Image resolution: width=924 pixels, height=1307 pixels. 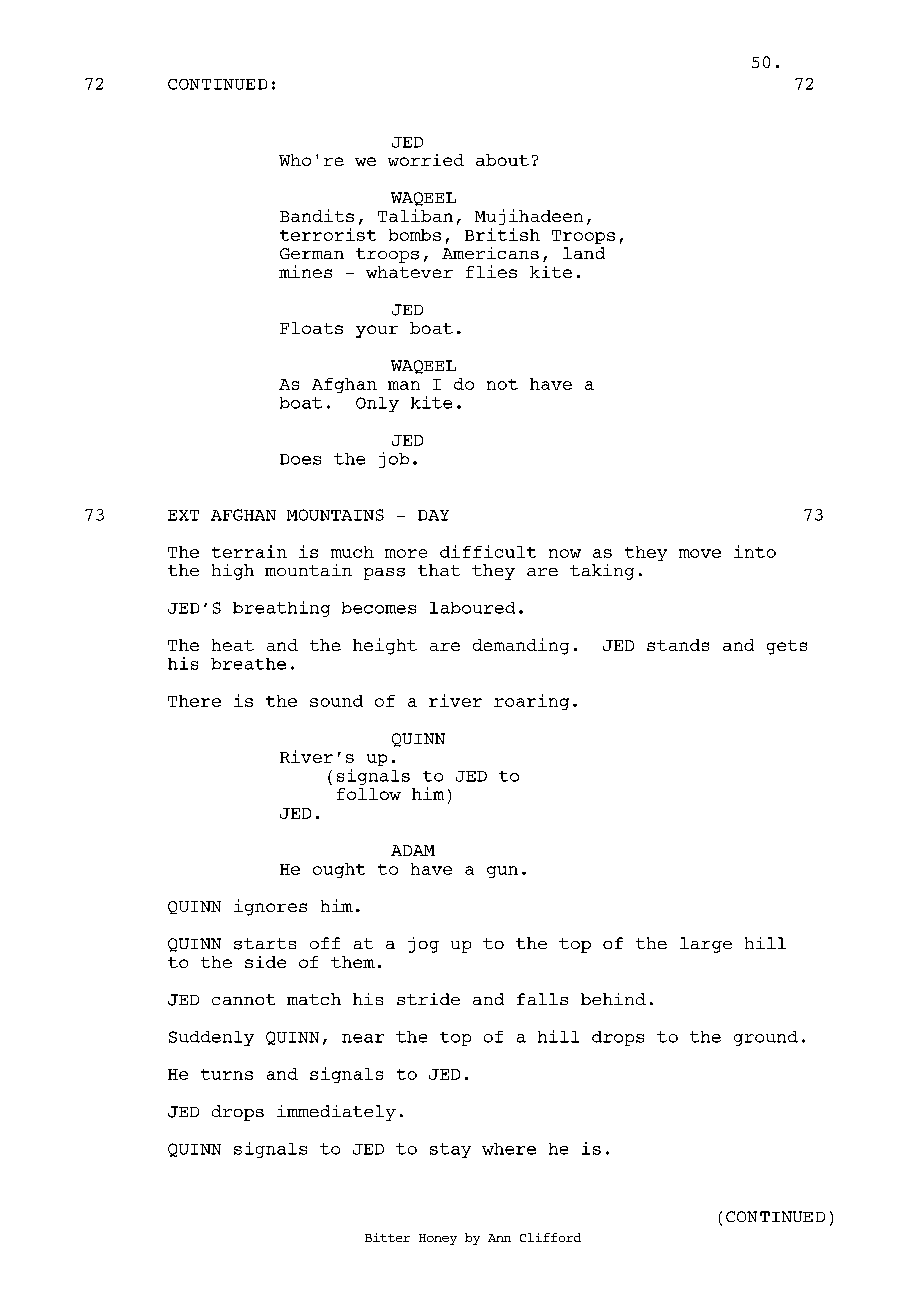 I want to click on land, so click(x=584, y=253).
